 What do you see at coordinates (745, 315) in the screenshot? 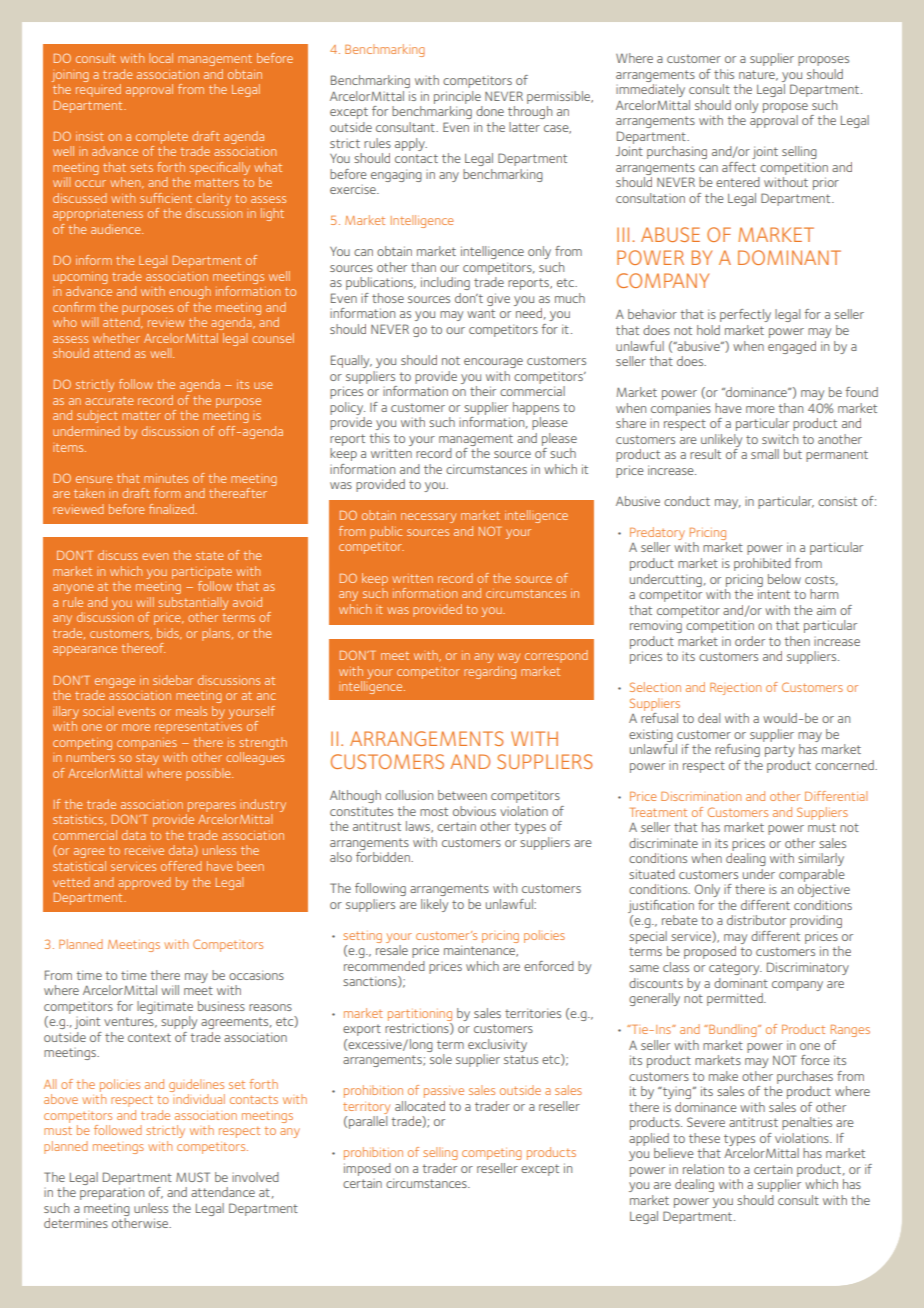
I see `perfectly` at bounding box center [745, 315].
